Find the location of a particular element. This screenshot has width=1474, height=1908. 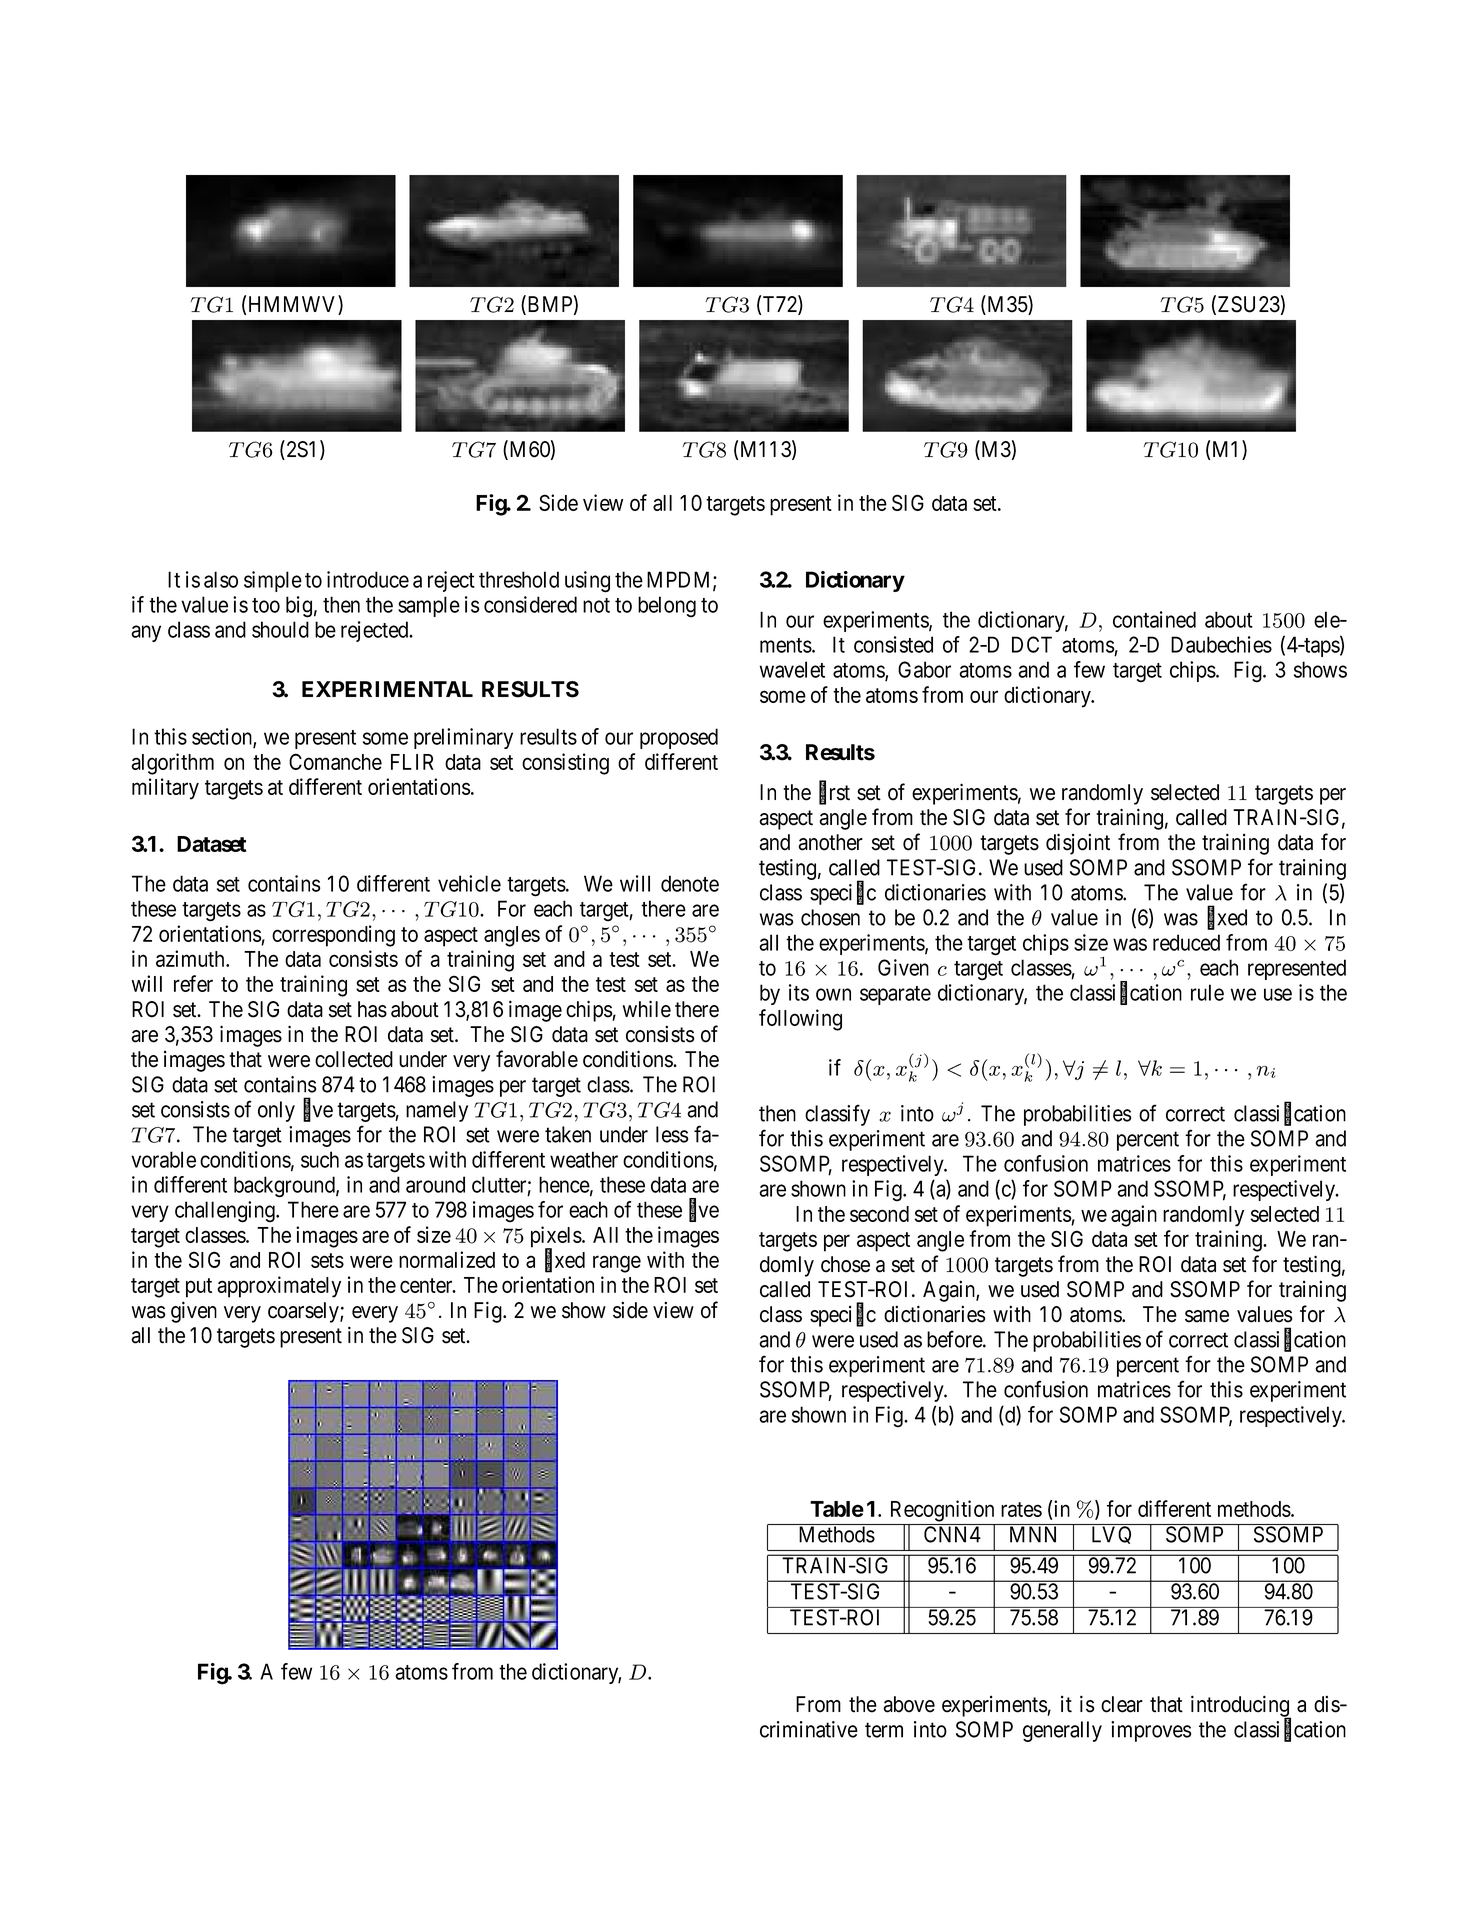

same is located at coordinates (1207, 1316).
